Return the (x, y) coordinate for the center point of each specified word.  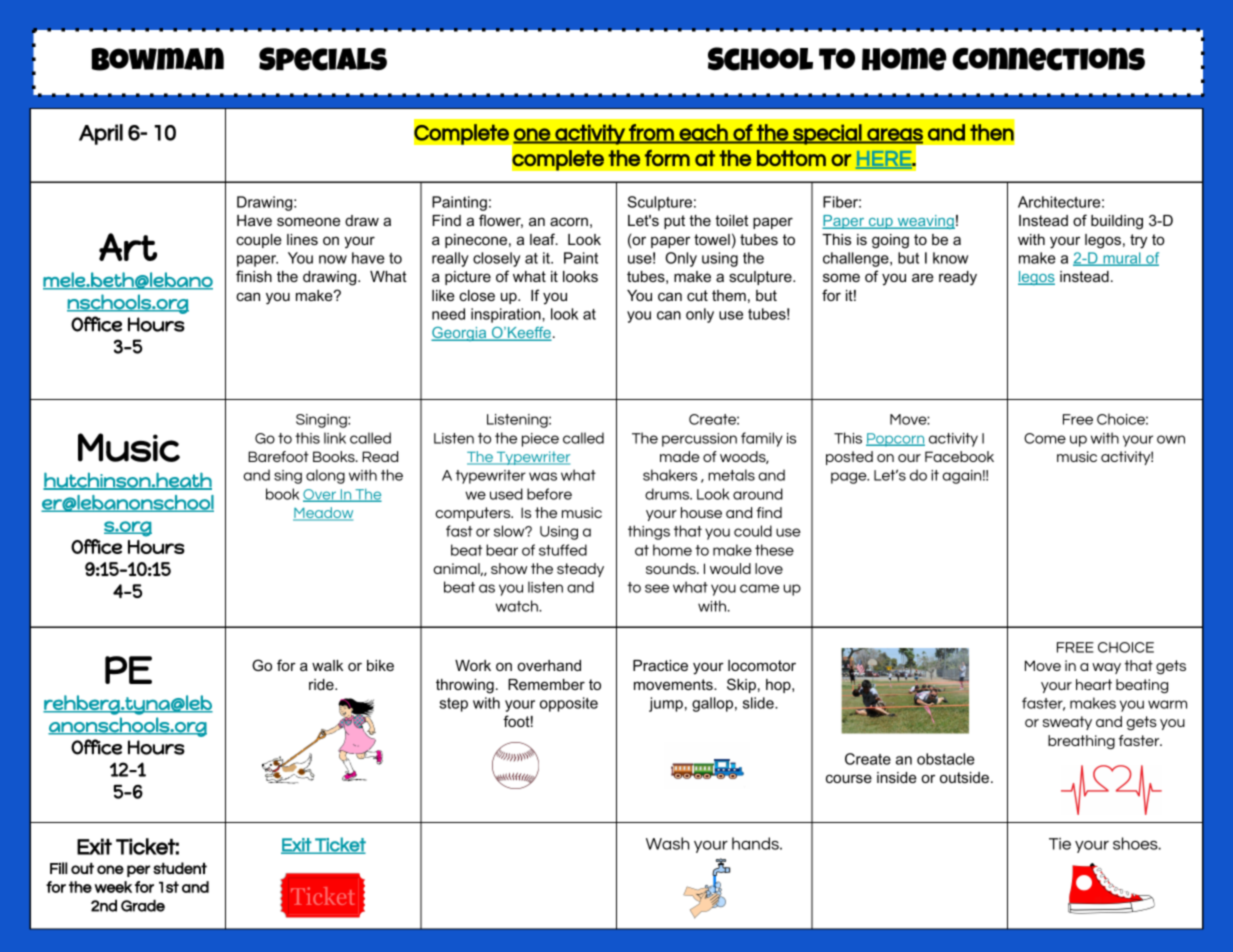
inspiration (507, 315)
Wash (667, 843)
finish (254, 276)
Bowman (157, 59)
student (180, 868)
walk (327, 665)
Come (1045, 438)
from (651, 133)
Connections (1048, 59)
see (657, 588)
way (1106, 668)
